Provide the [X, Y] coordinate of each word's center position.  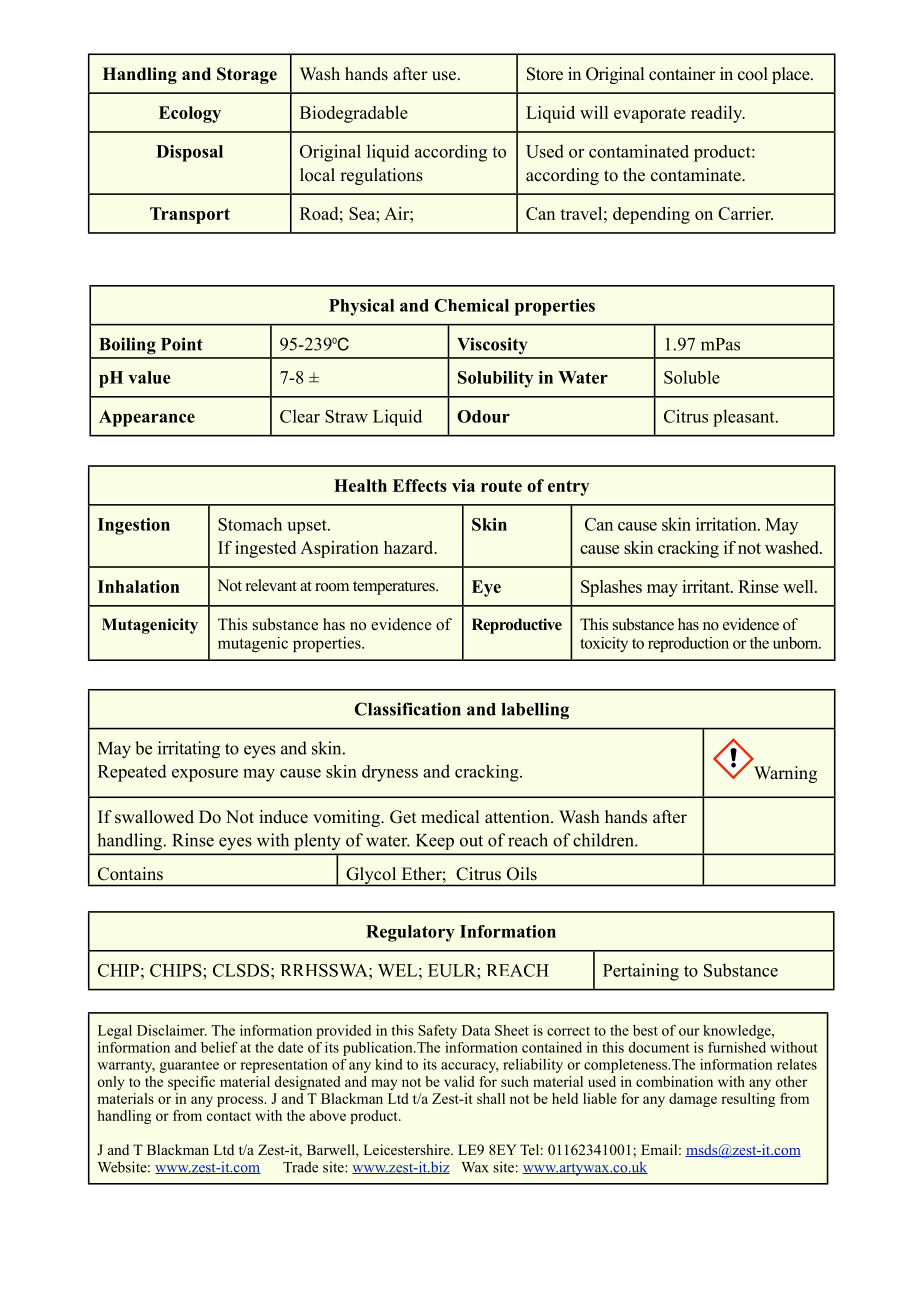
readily [718, 114]
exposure [205, 775]
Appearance [147, 418]
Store [545, 74]
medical [450, 817]
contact [229, 1116]
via [463, 485]
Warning [785, 774]
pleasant [745, 418]
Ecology [190, 114]
